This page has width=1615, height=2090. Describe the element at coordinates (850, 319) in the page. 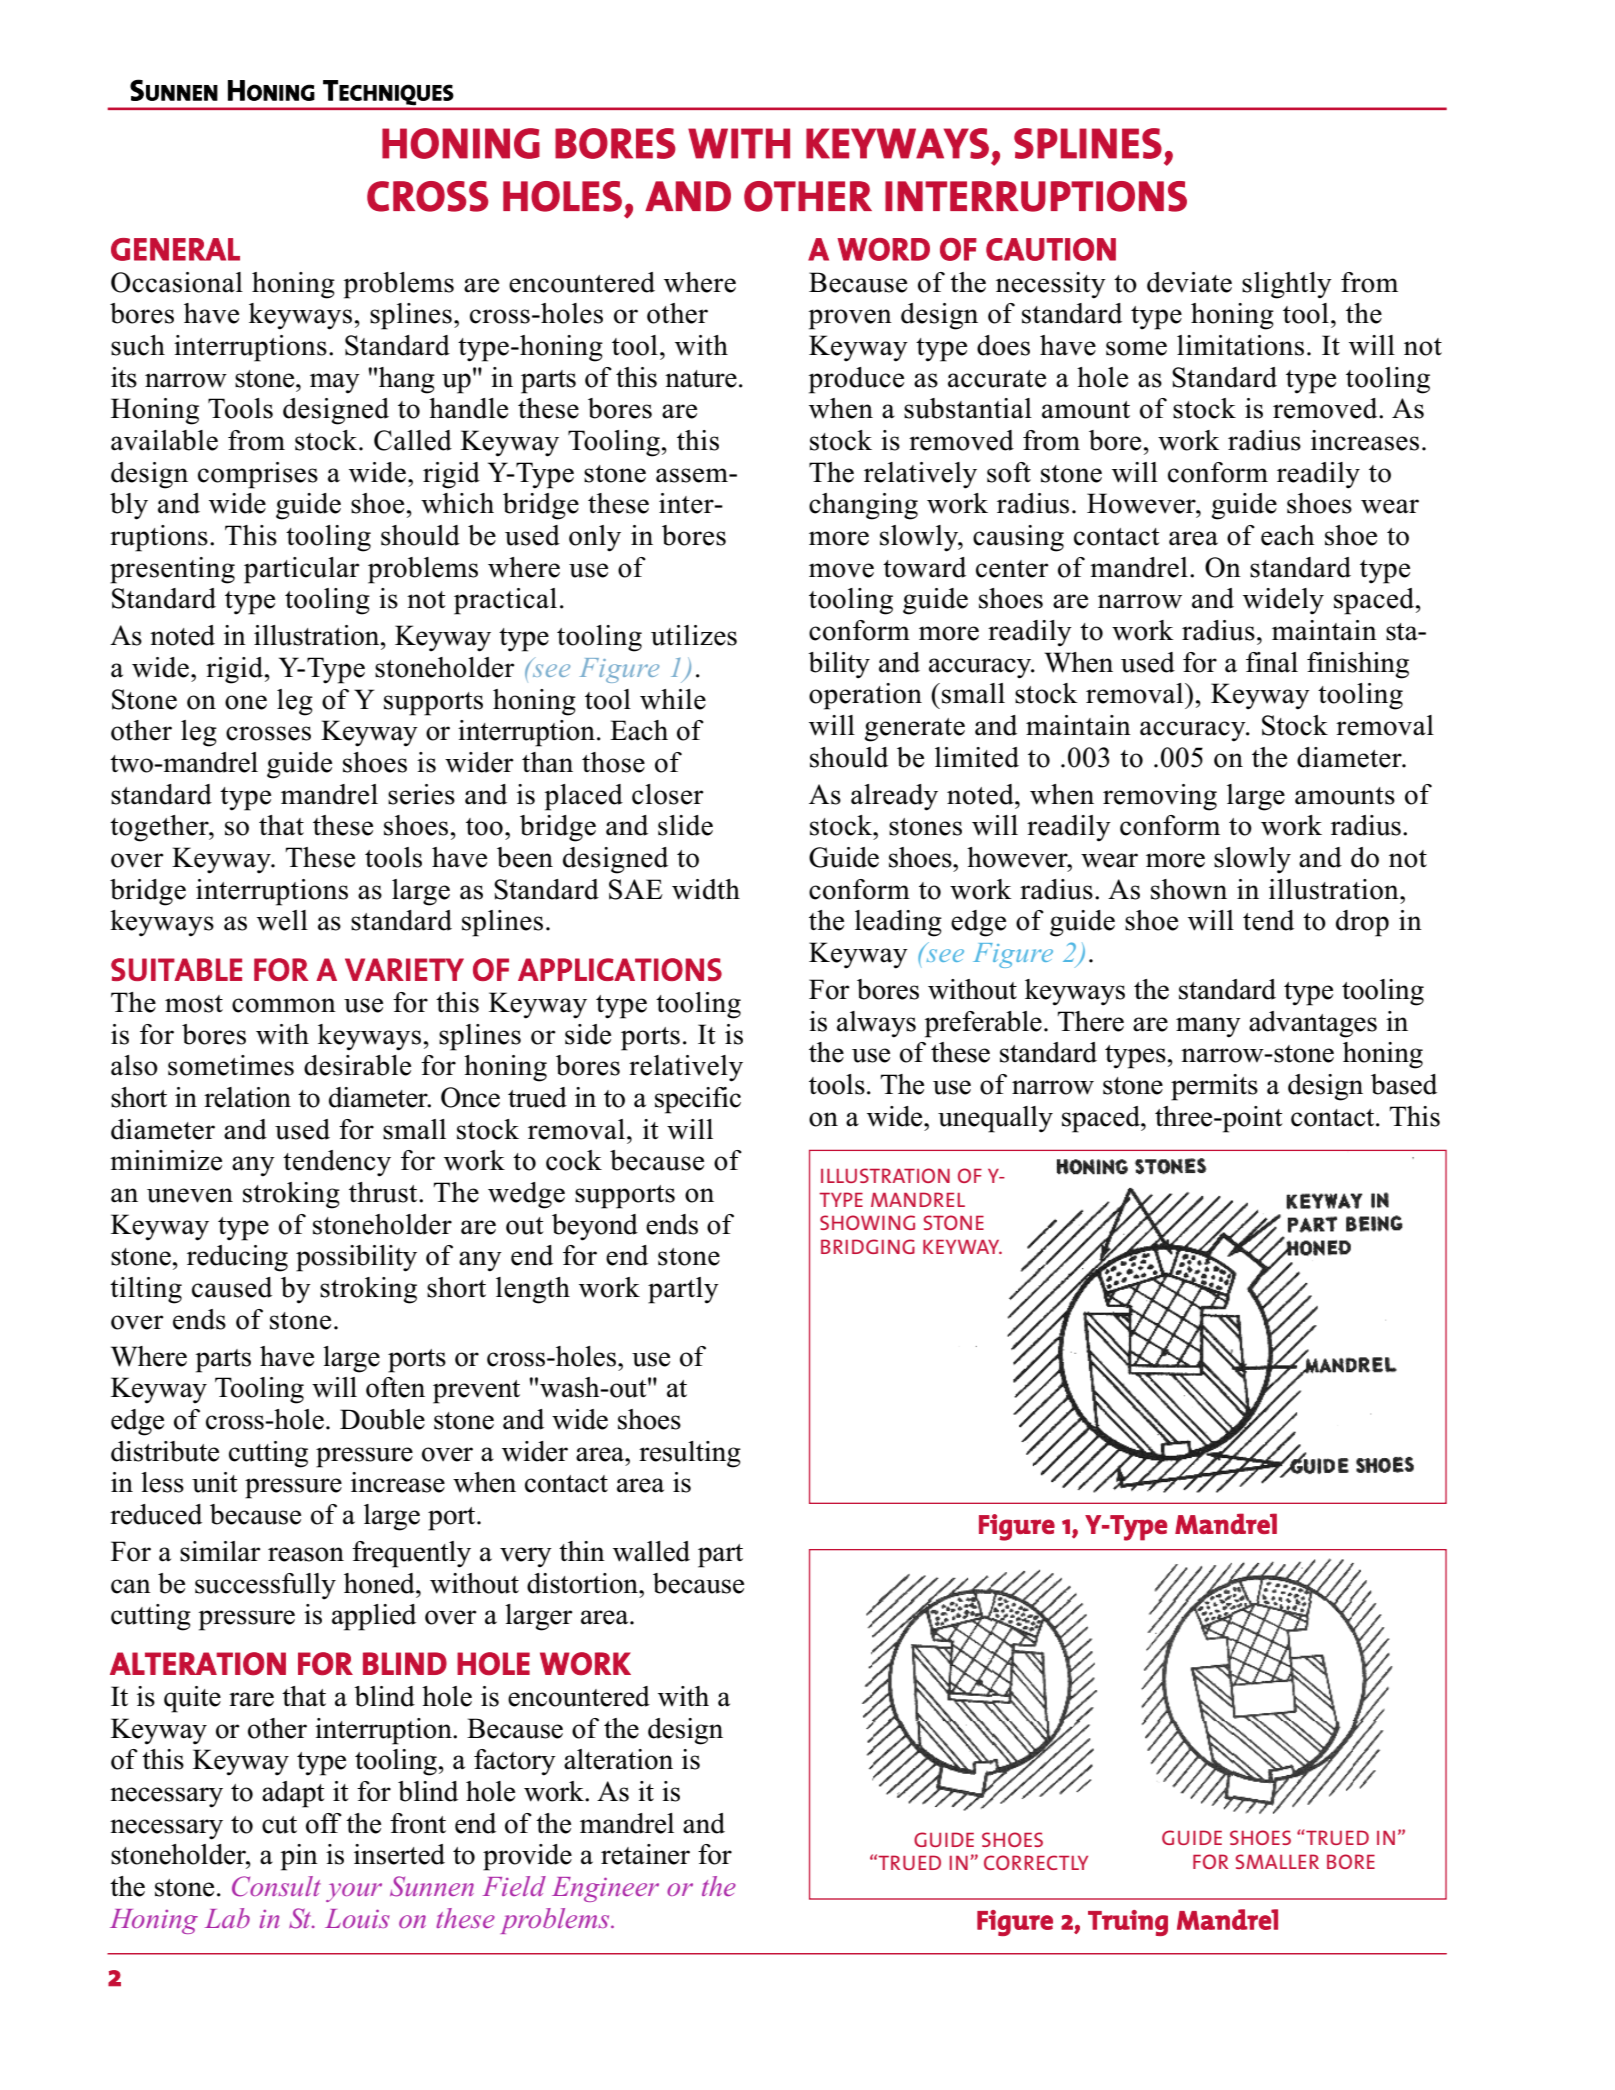

I see `proven` at that location.
